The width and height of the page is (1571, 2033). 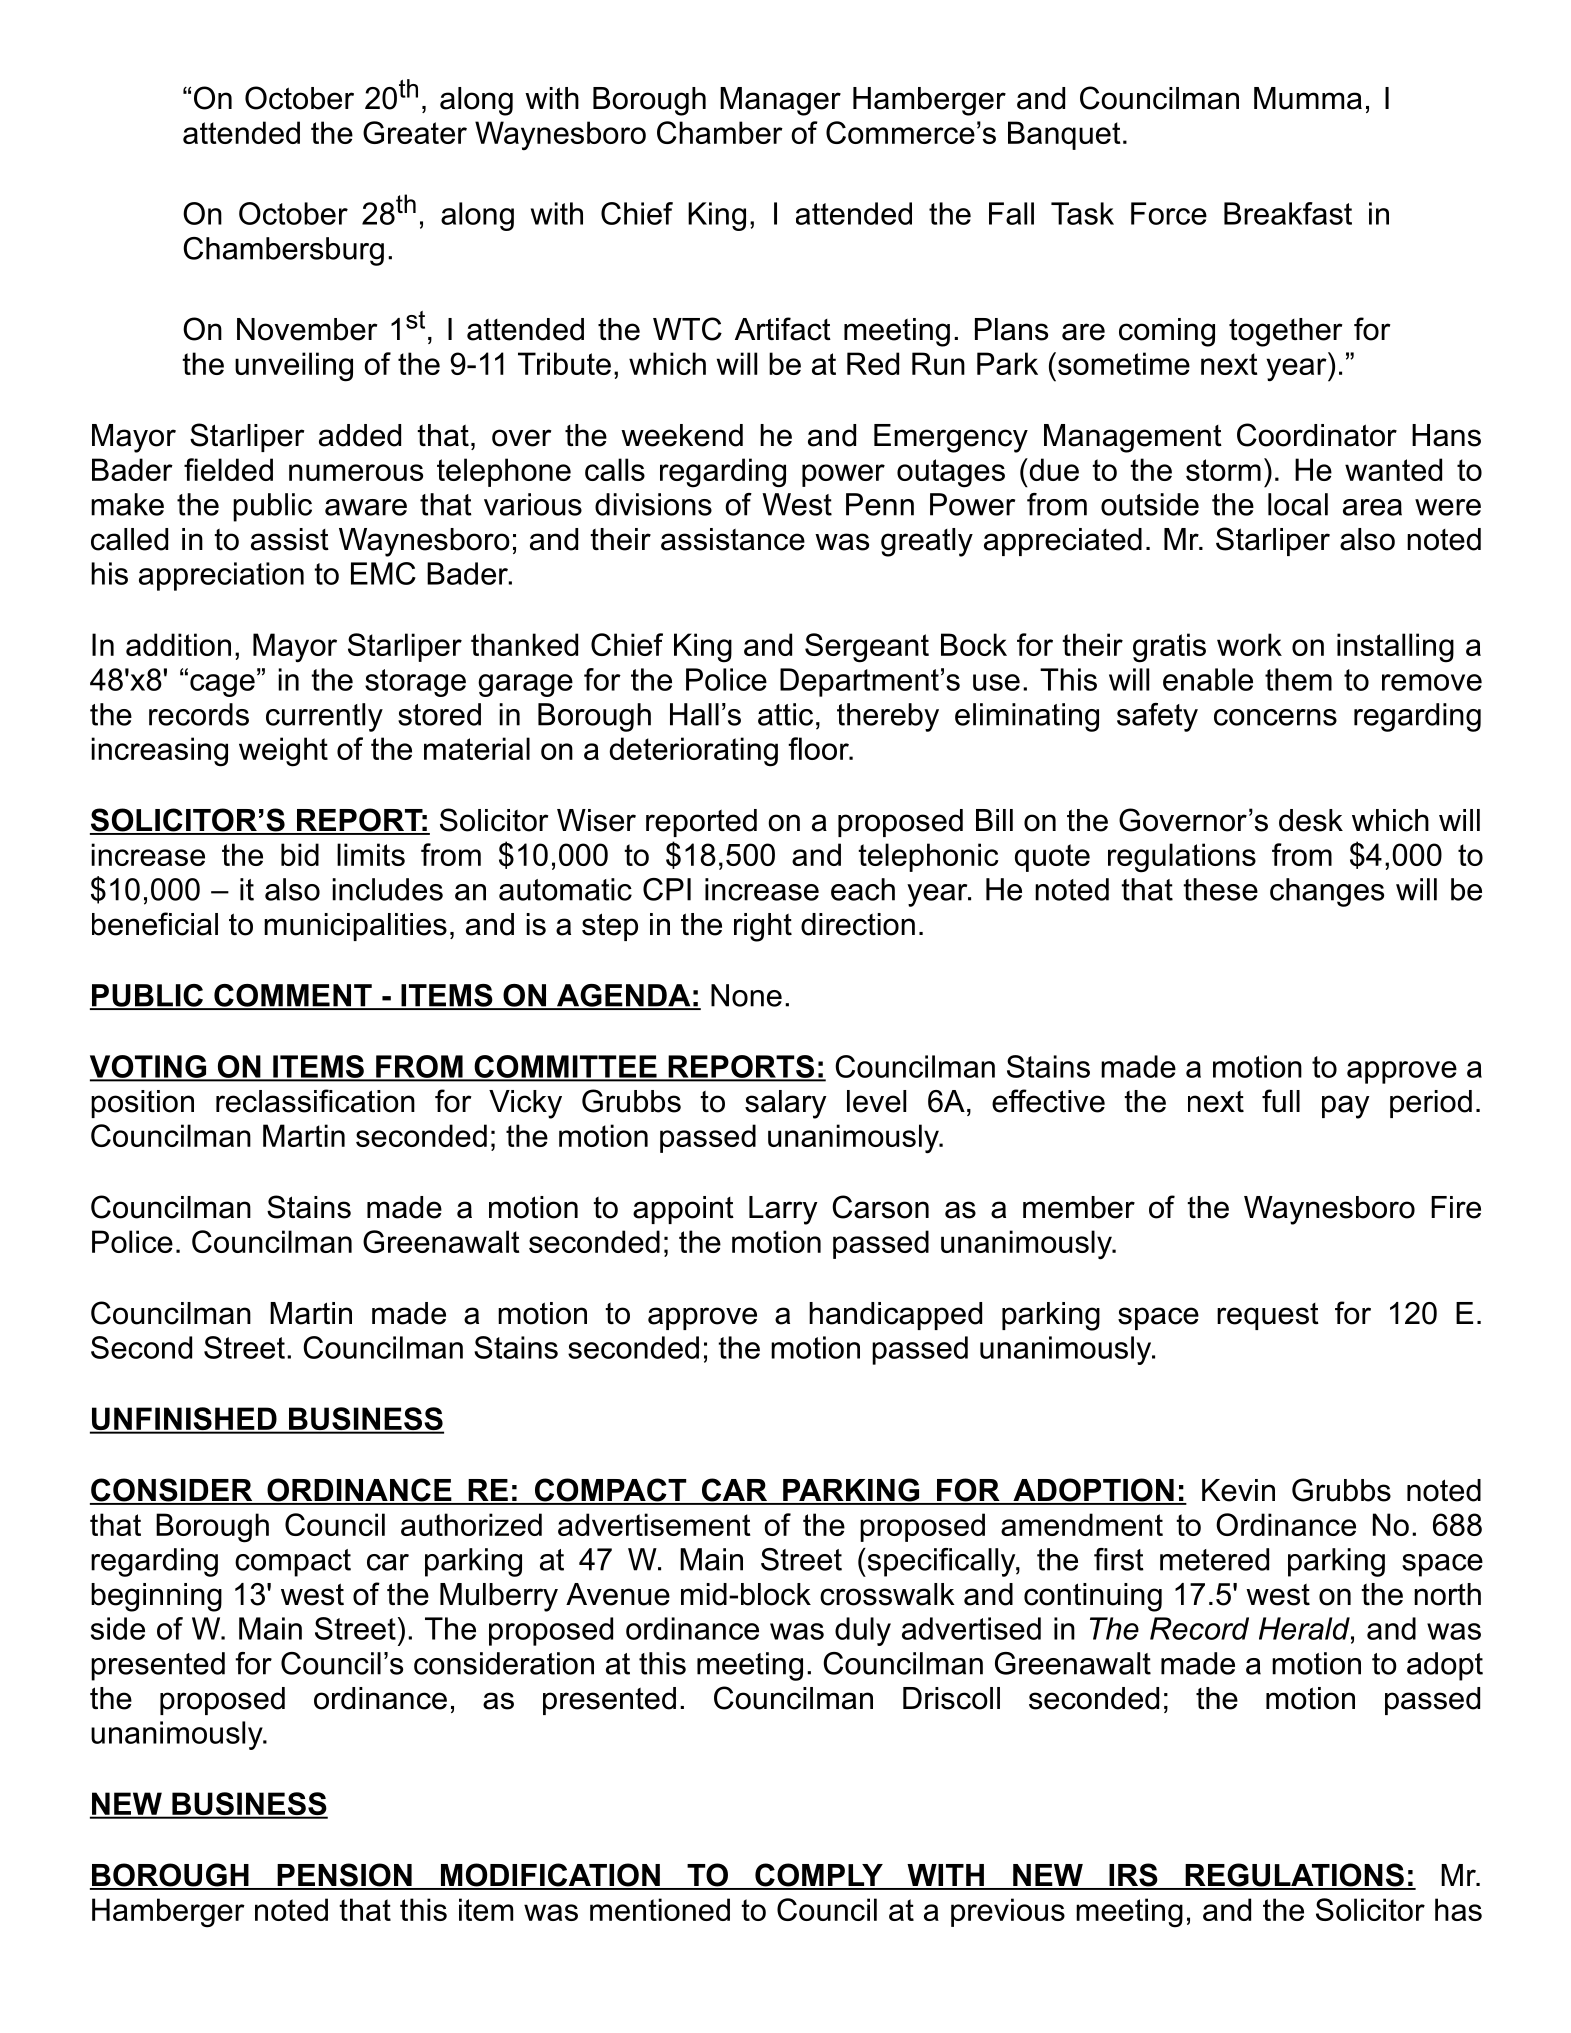 I want to click on PENSION, so click(x=344, y=1876).
